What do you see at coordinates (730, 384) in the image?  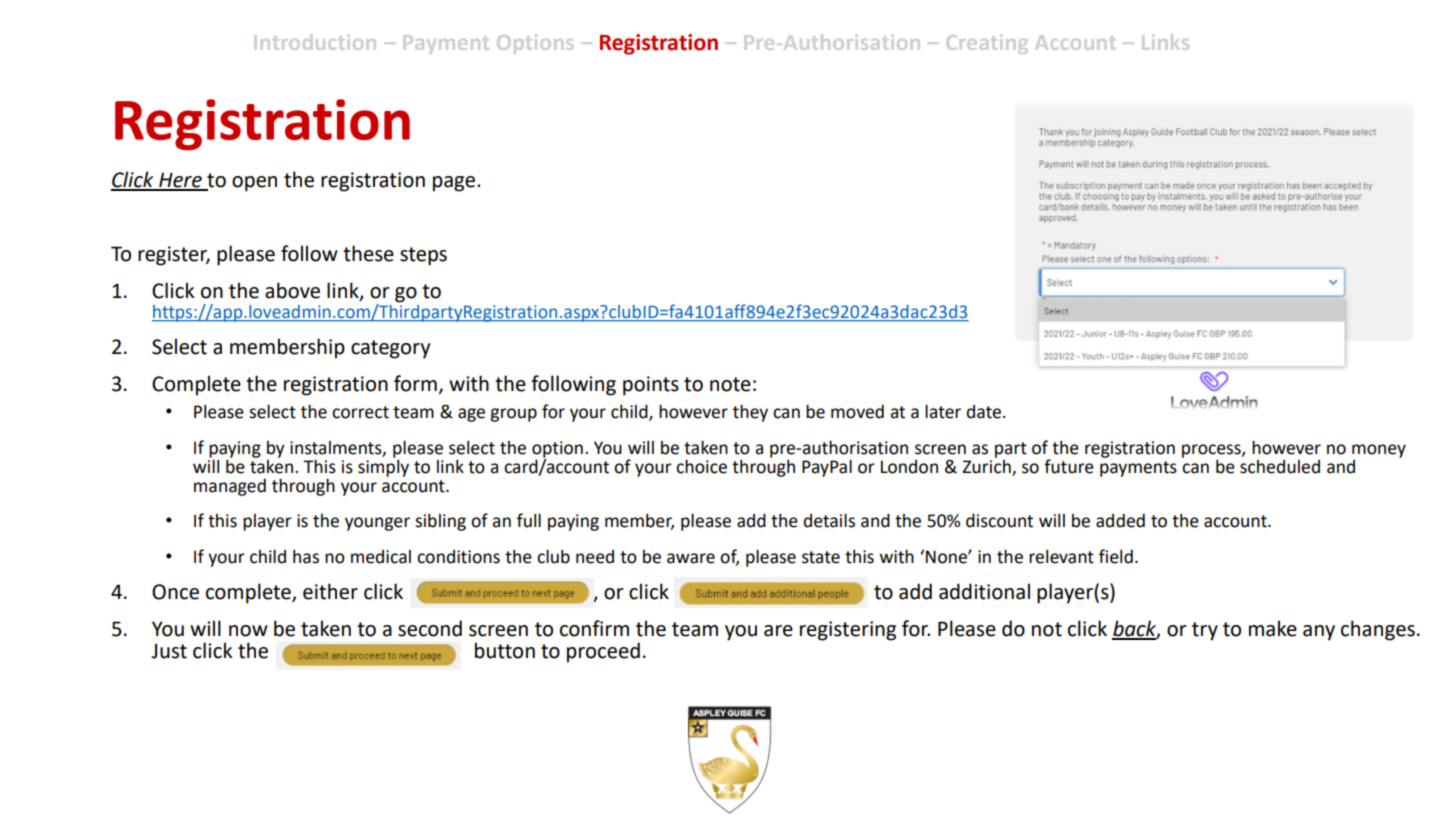 I see `note` at bounding box center [730, 384].
